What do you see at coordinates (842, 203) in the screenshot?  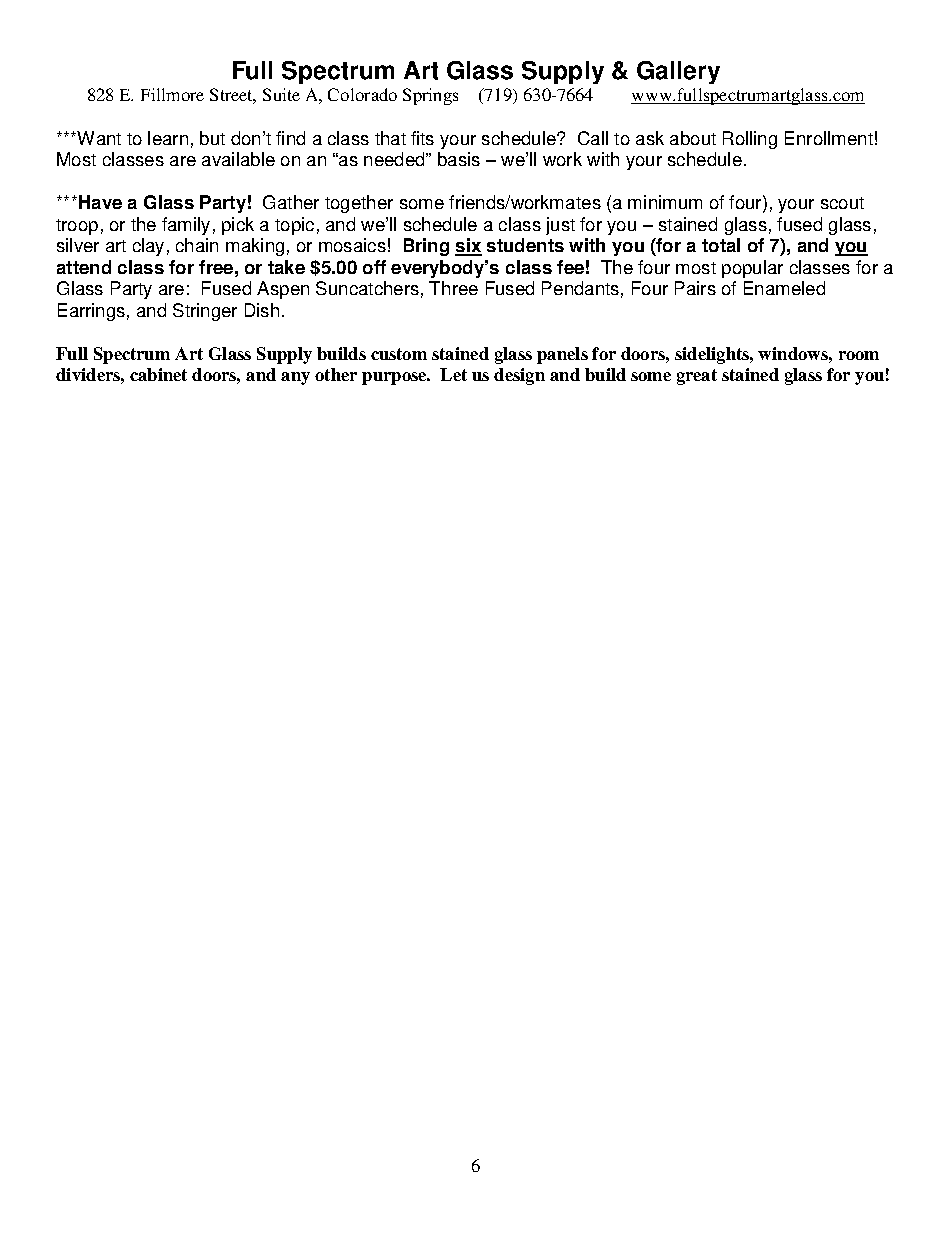 I see `scout` at bounding box center [842, 203].
